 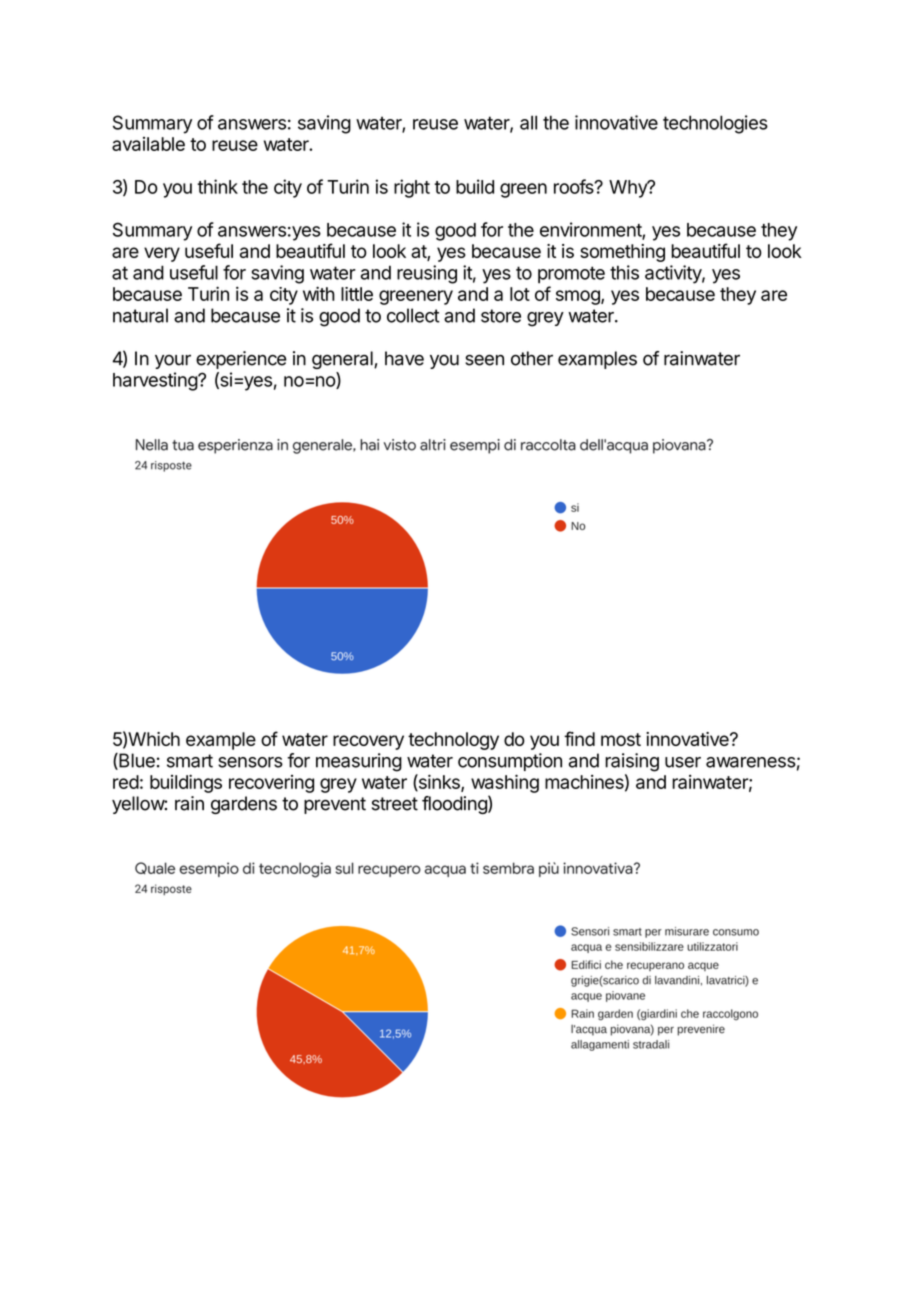 What do you see at coordinates (413, 315) in the image?
I see `collect` at bounding box center [413, 315].
